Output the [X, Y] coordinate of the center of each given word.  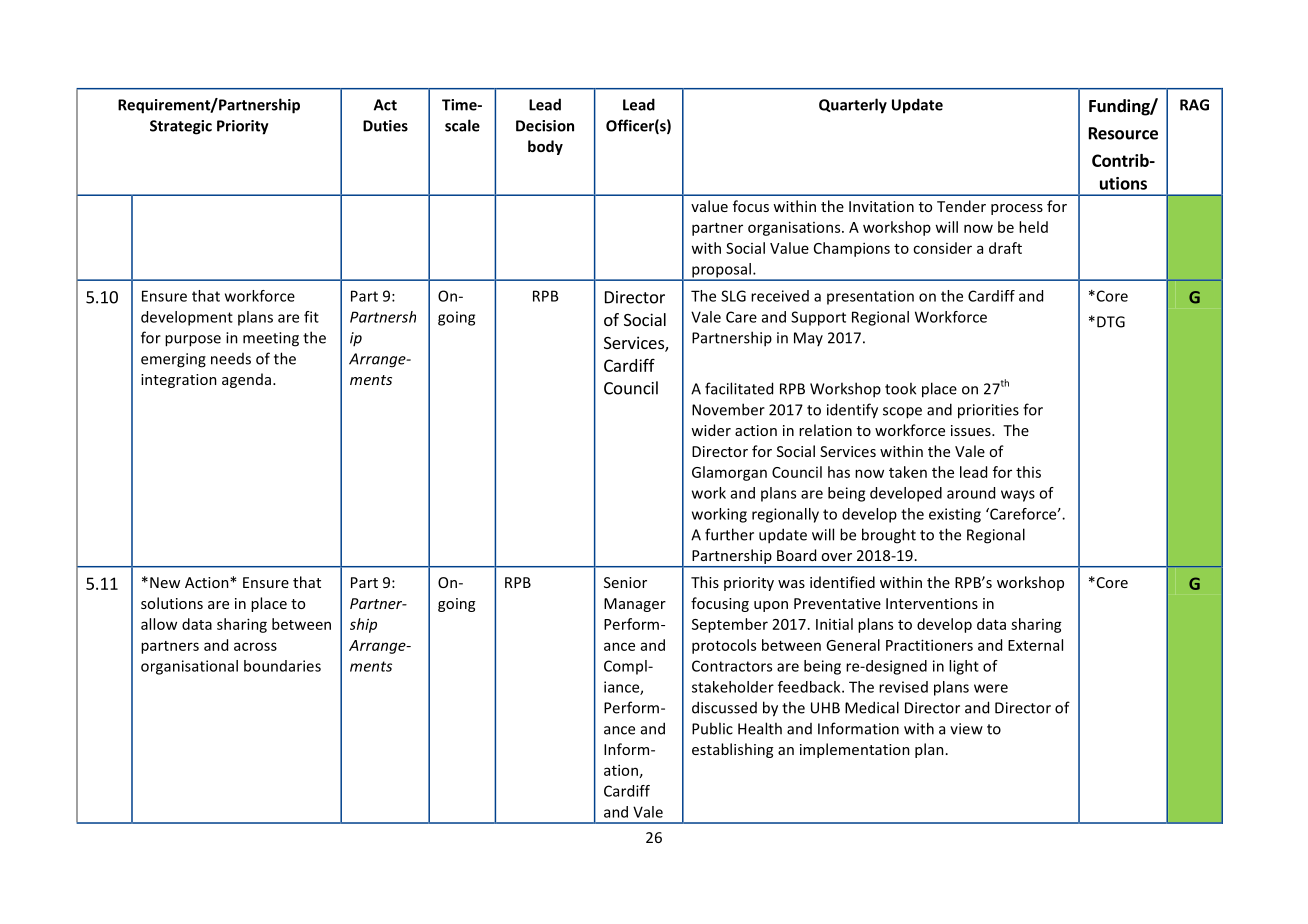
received [780, 296]
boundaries [282, 666]
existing [955, 515]
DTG [1111, 322]
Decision [545, 126]
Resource [1123, 133]
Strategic [181, 127]
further [729, 534]
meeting [271, 339]
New [165, 582]
